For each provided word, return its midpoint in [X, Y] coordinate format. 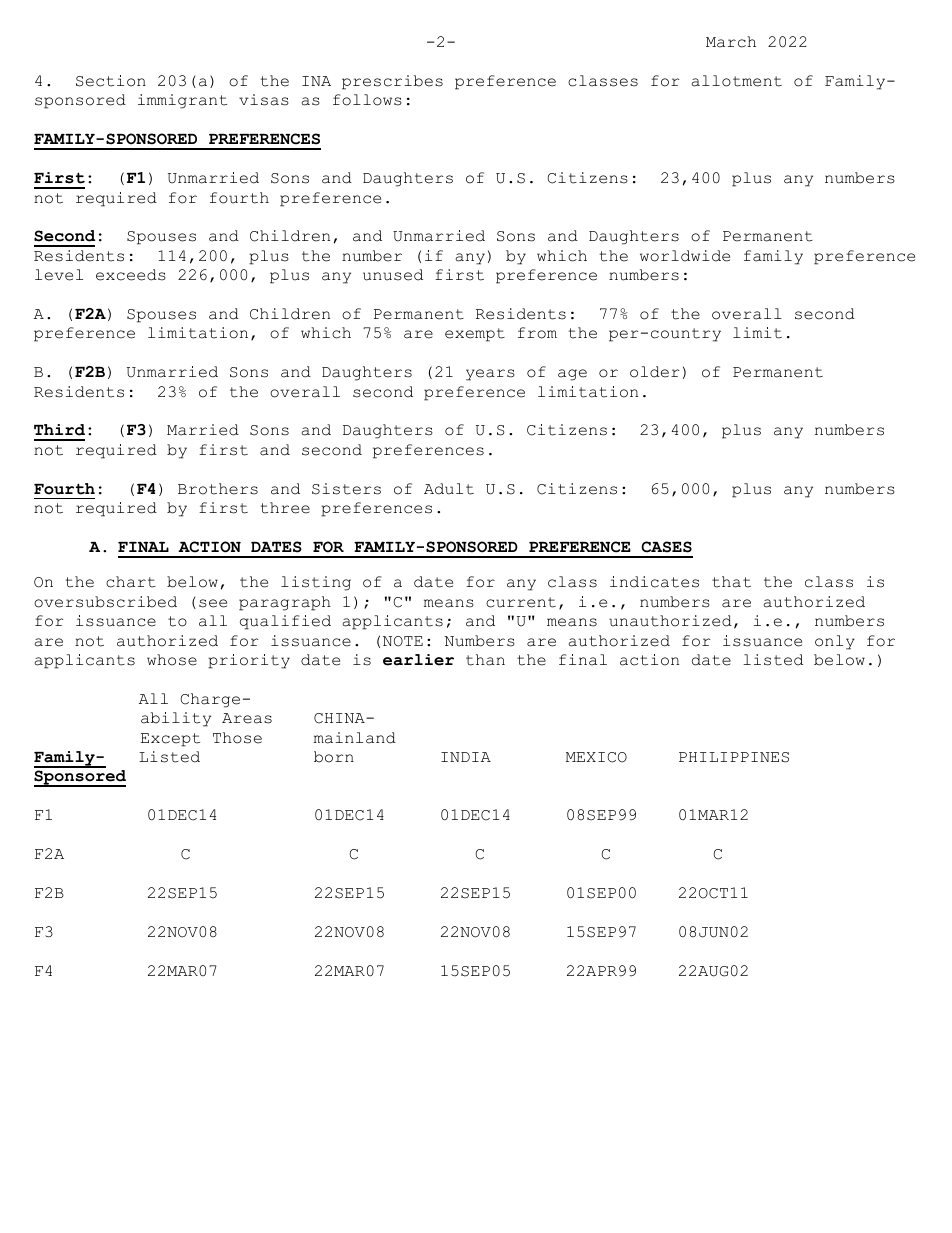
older [654, 372]
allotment [737, 81]
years [490, 375]
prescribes [392, 82]
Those [237, 738]
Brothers [218, 489]
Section [111, 81]
